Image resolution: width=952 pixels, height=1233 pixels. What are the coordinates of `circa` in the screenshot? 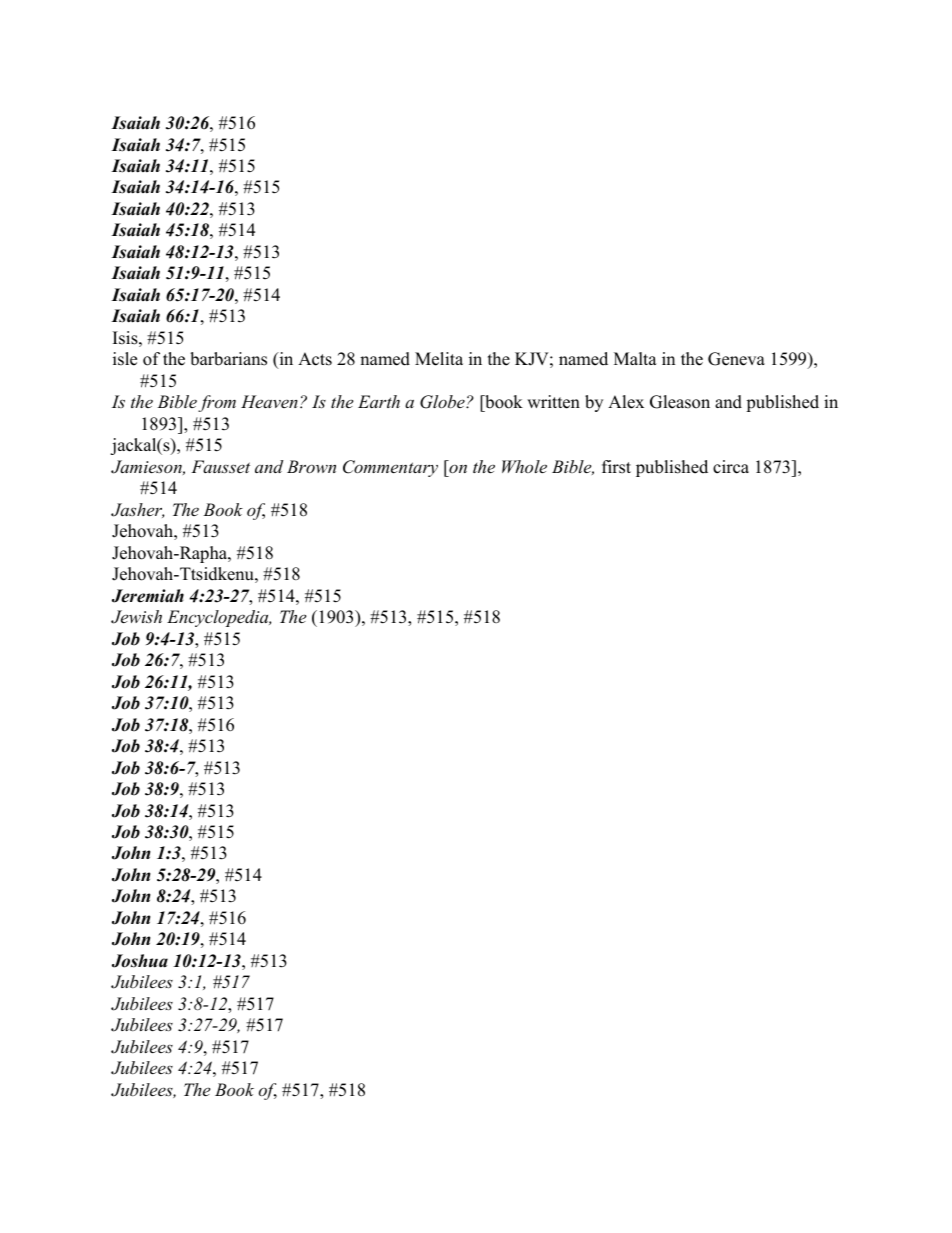 It's located at (731, 467).
